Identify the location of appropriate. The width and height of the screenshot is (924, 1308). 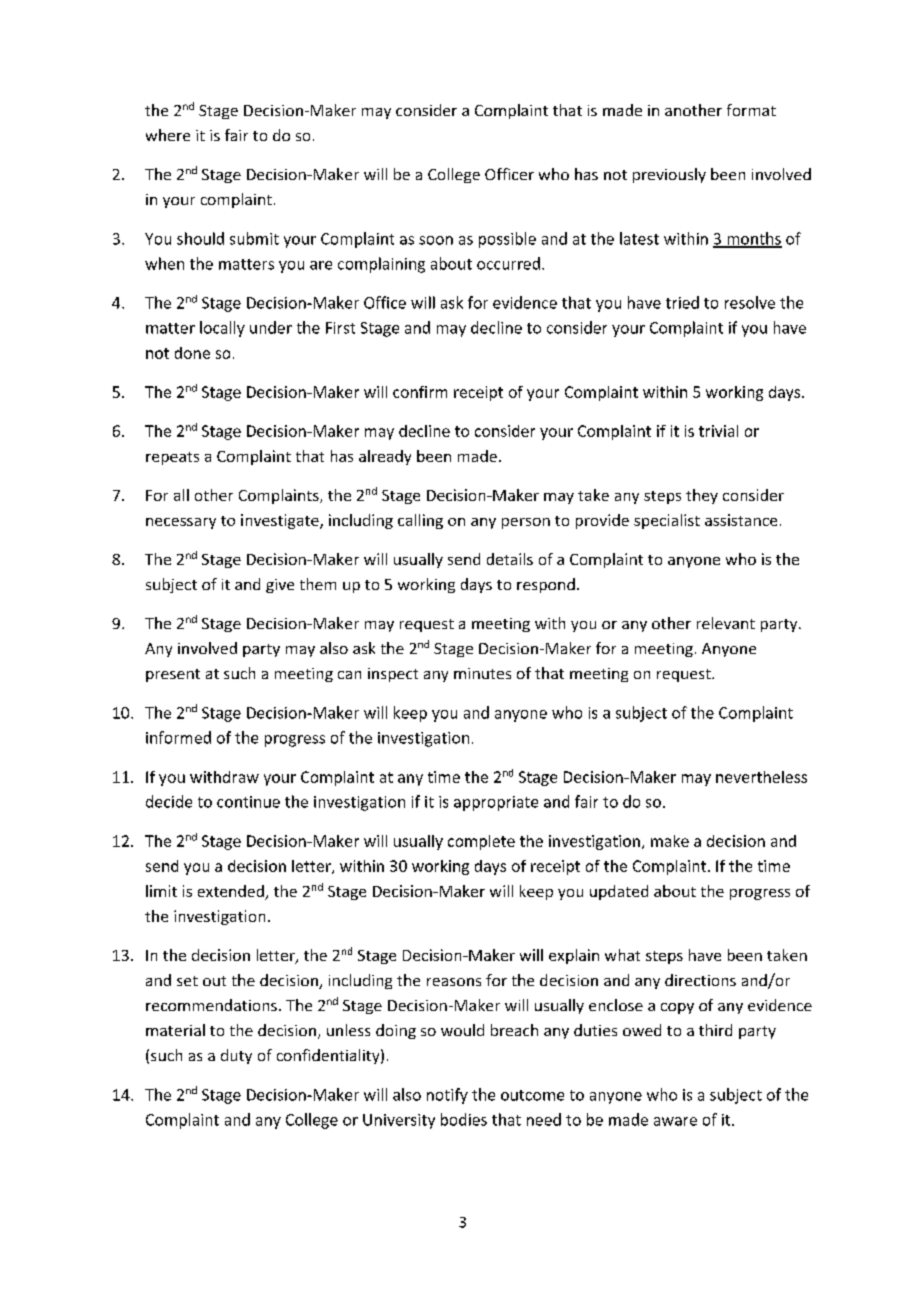
(496, 803).
